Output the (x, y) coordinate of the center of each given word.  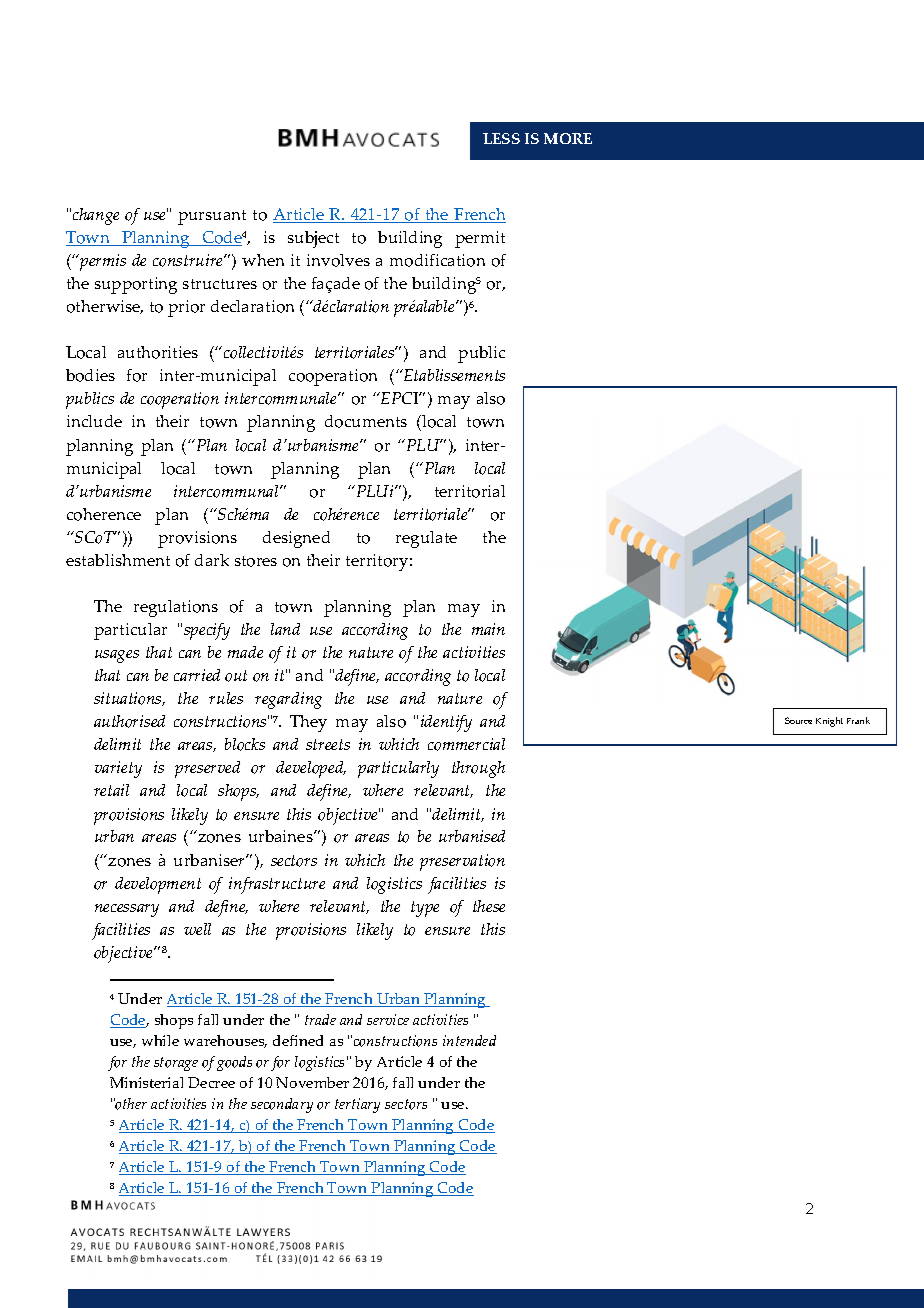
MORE (568, 138)
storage (176, 1064)
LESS (501, 138)
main (488, 629)
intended (469, 1040)
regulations (176, 608)
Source (798, 720)
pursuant (212, 217)
